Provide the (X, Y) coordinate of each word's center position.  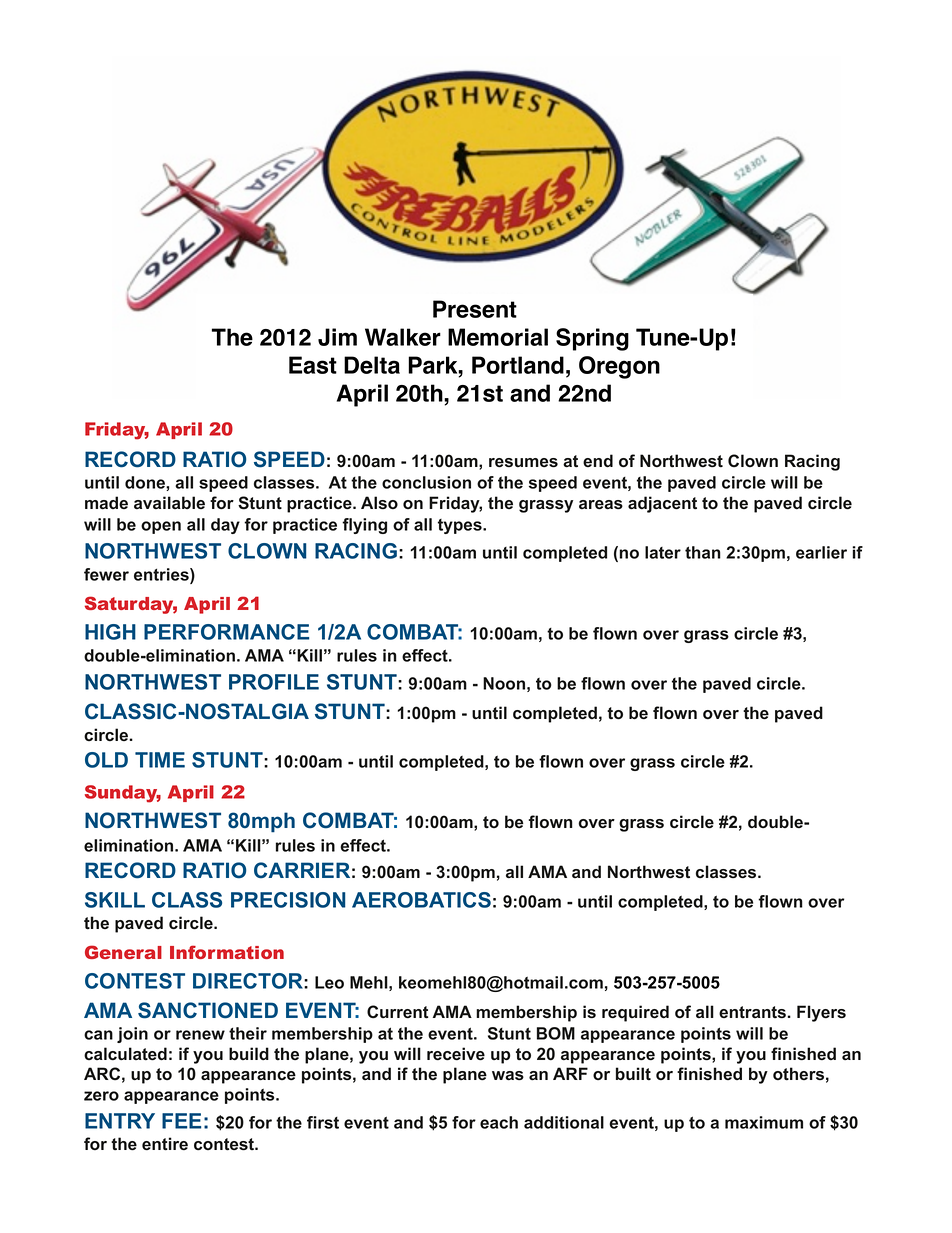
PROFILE (274, 682)
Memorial (498, 337)
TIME (160, 760)
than (703, 552)
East (313, 365)
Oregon (619, 367)
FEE (181, 1121)
